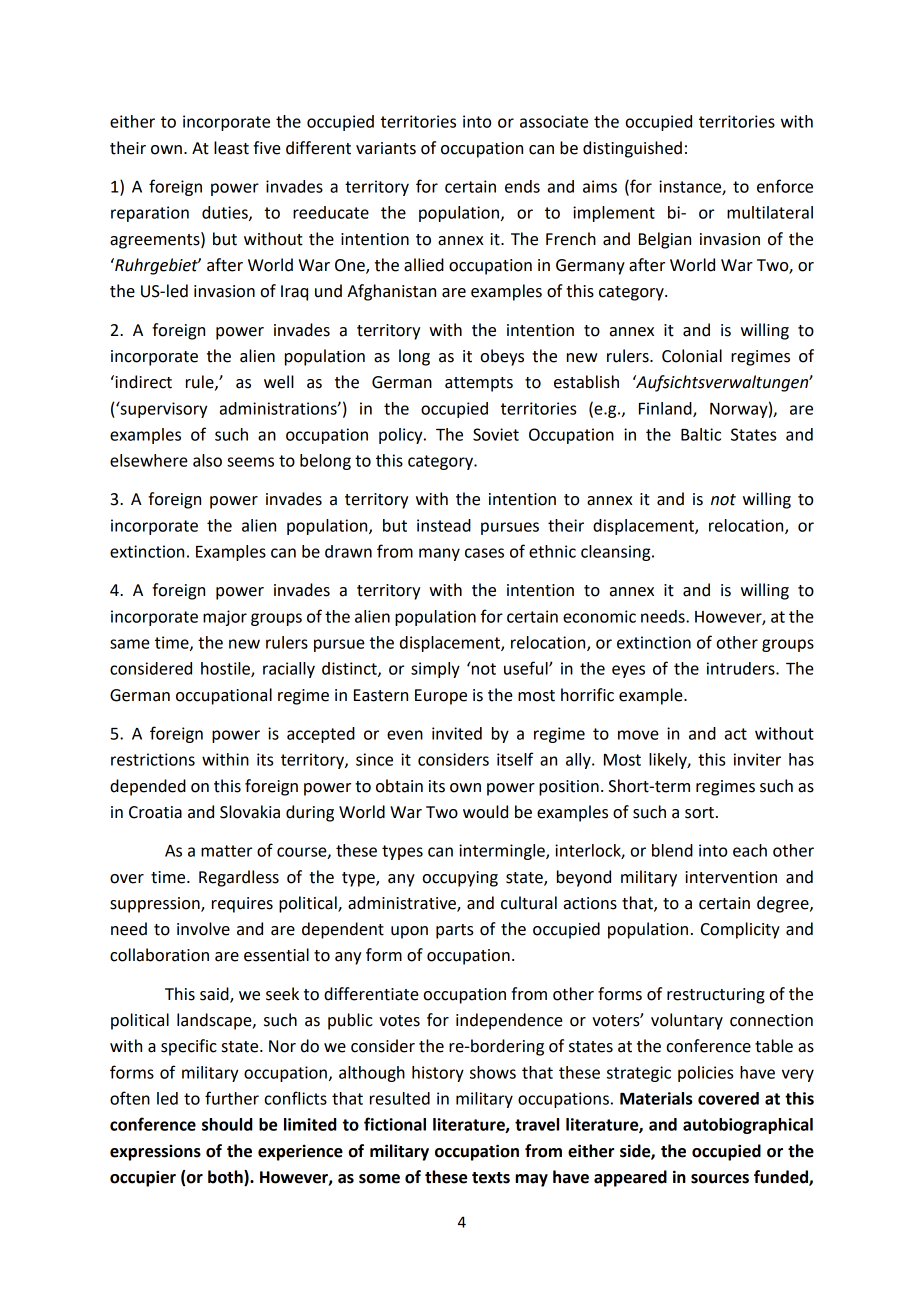 The height and width of the screenshot is (1308, 924). I want to click on Baltic, so click(701, 434).
